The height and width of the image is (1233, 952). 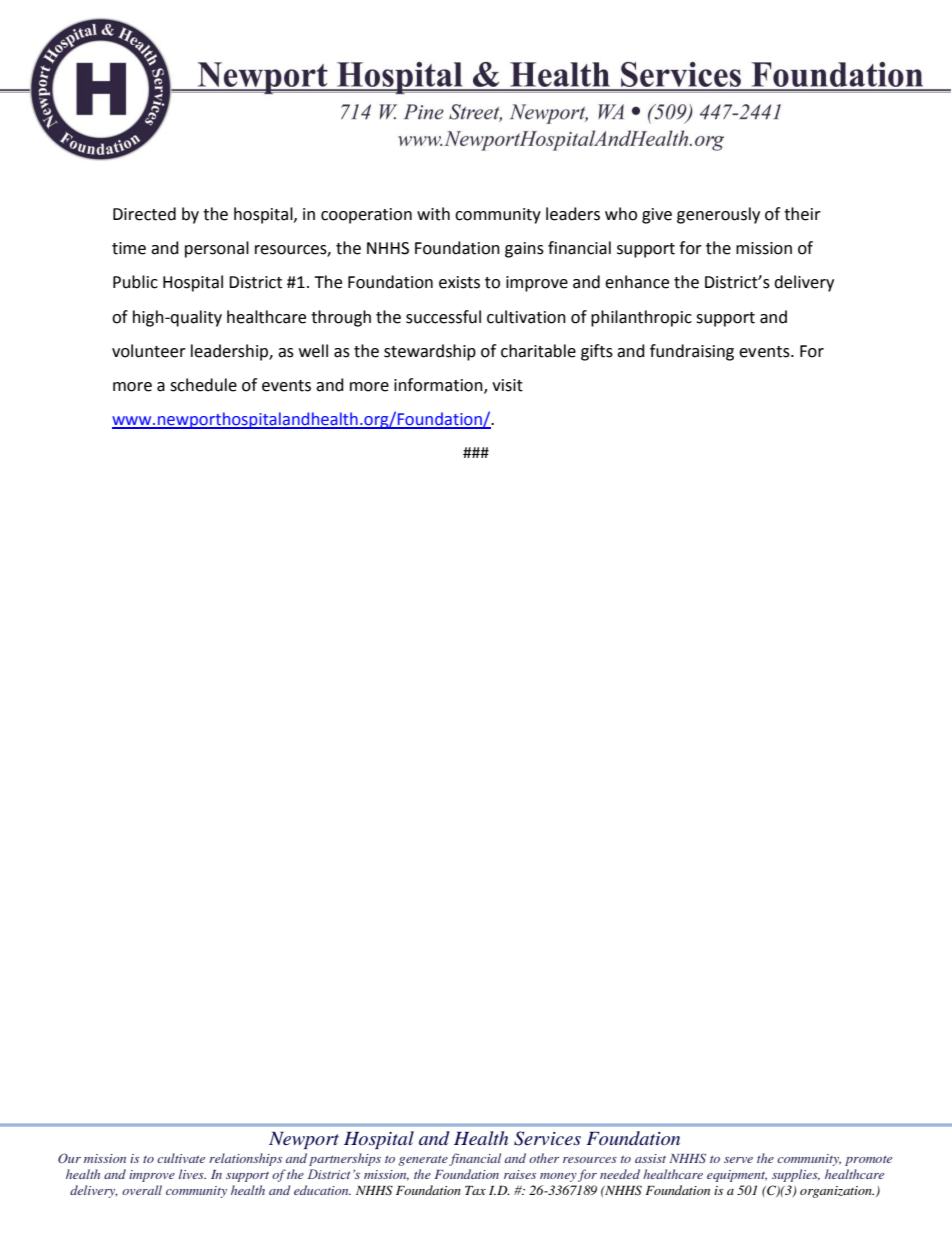 What do you see at coordinates (181, 1158) in the image?
I see `cultivate` at bounding box center [181, 1158].
